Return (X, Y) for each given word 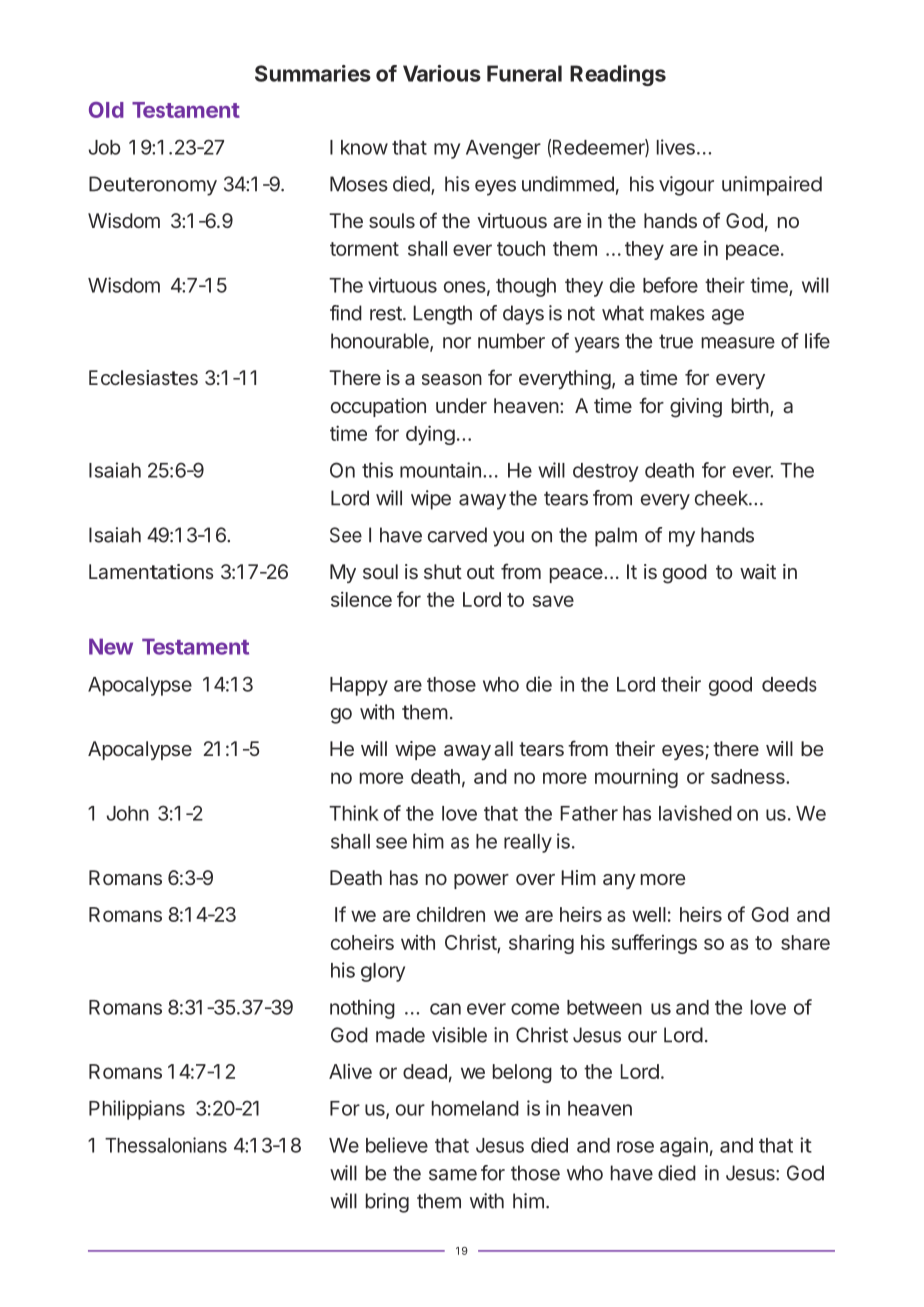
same (453, 1175)
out (481, 572)
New (111, 646)
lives (676, 147)
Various (442, 73)
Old (106, 110)
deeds (789, 684)
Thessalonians (166, 1145)
